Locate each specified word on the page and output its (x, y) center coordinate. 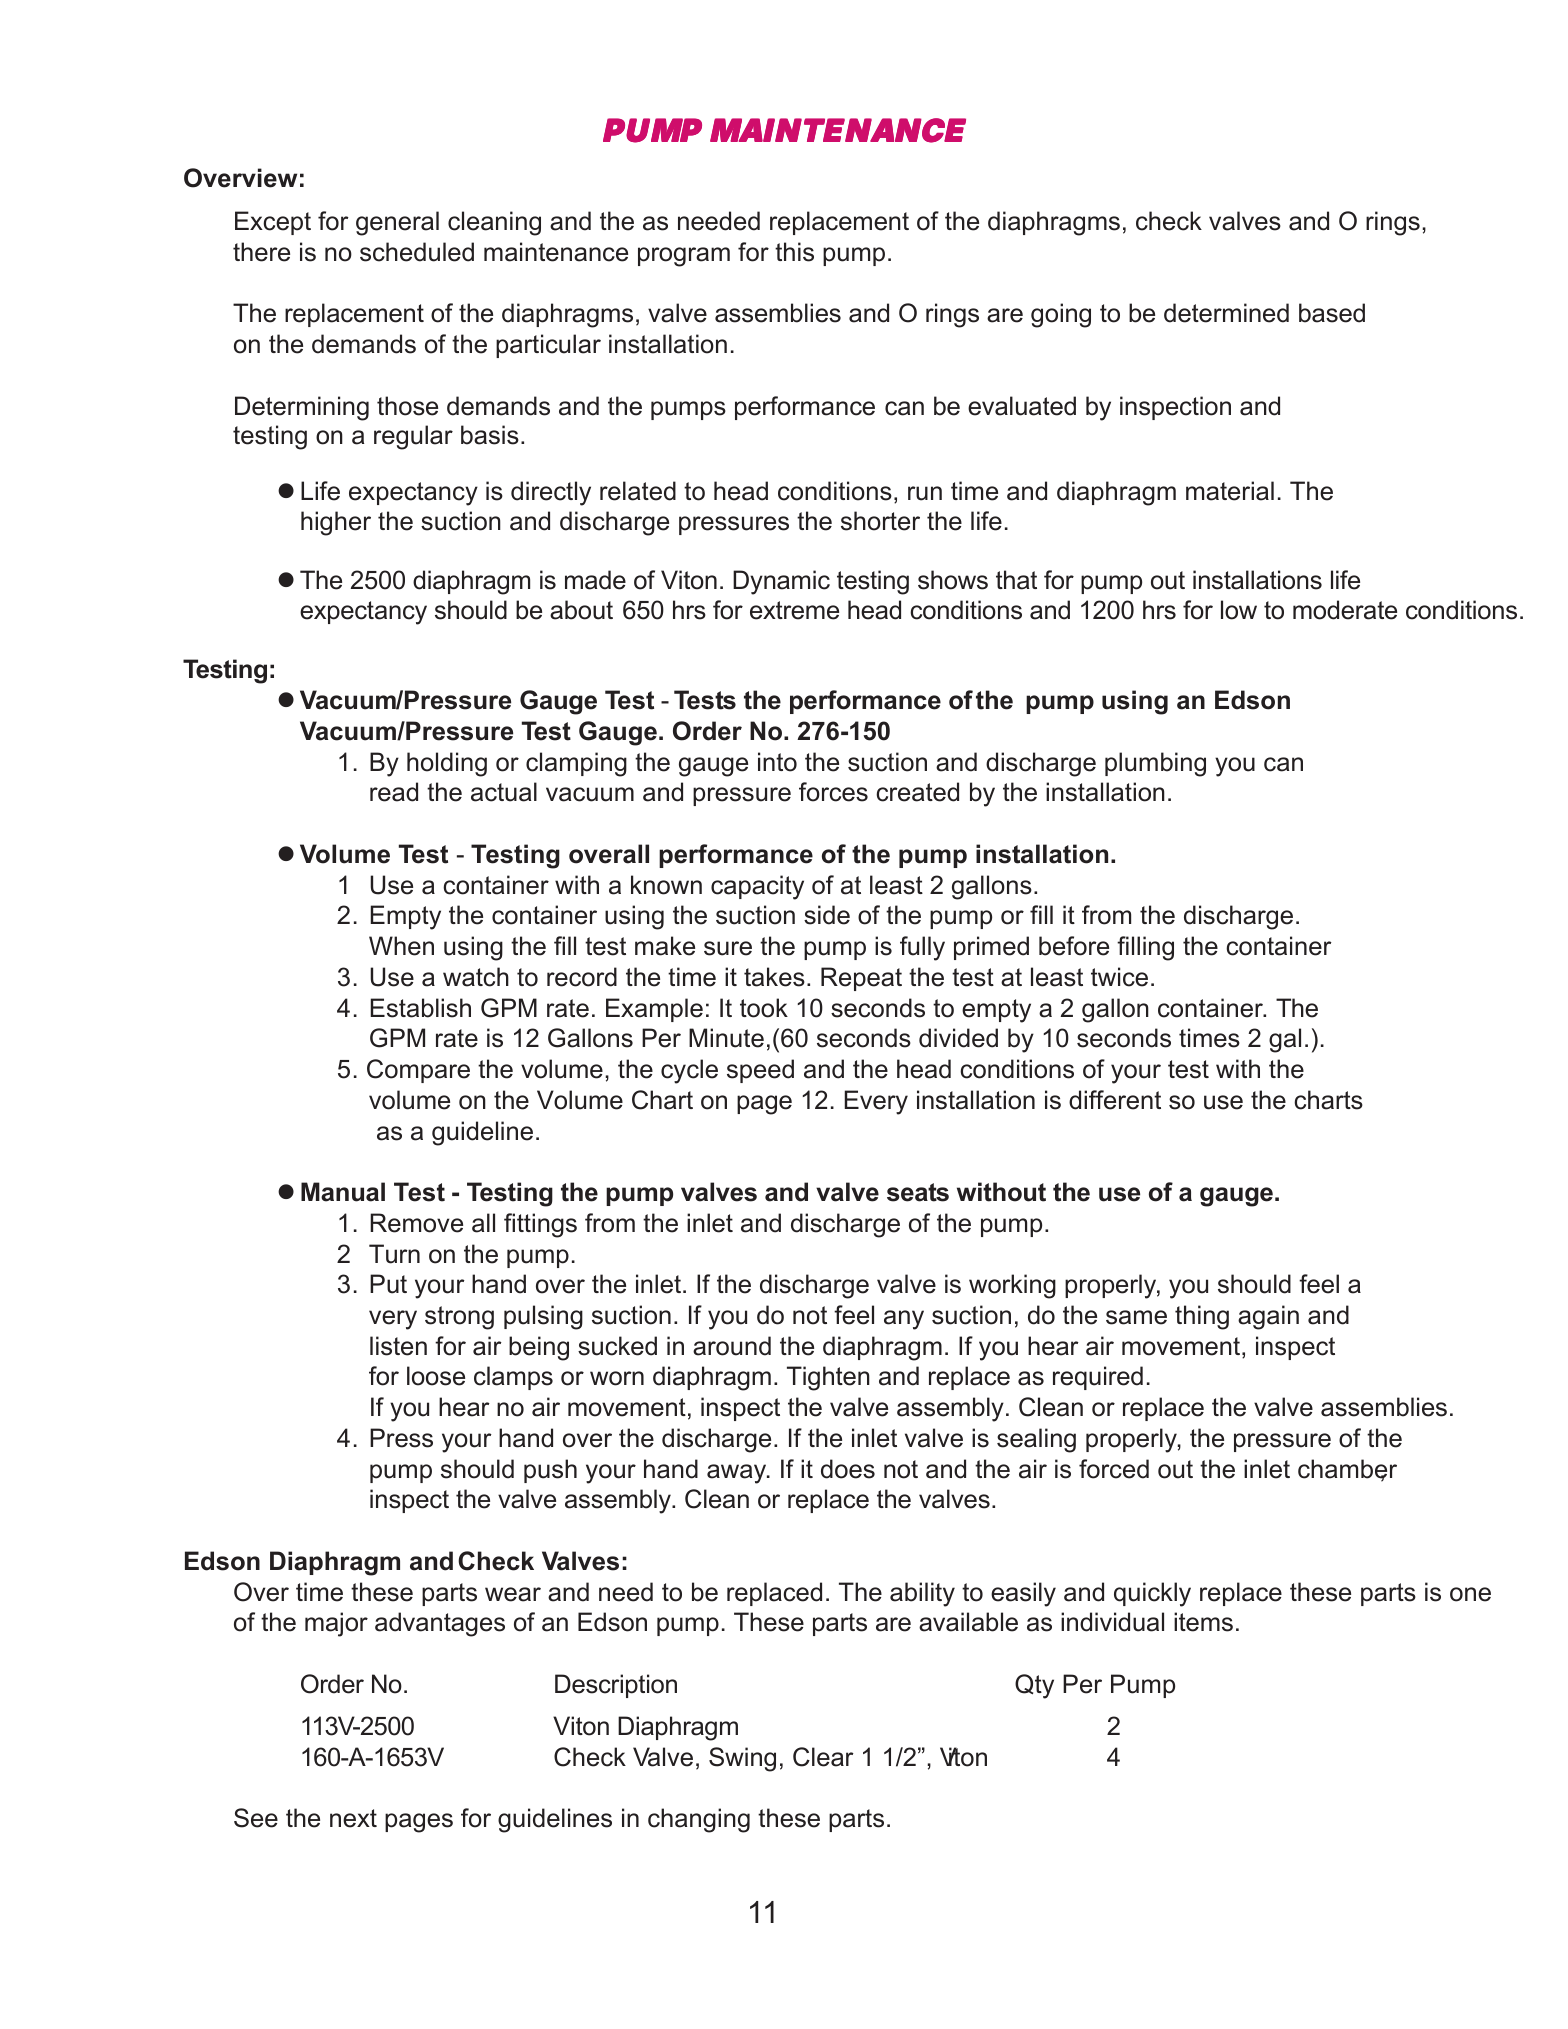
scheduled (417, 252)
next (353, 1818)
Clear (823, 1757)
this (794, 252)
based (1332, 313)
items (1203, 1622)
